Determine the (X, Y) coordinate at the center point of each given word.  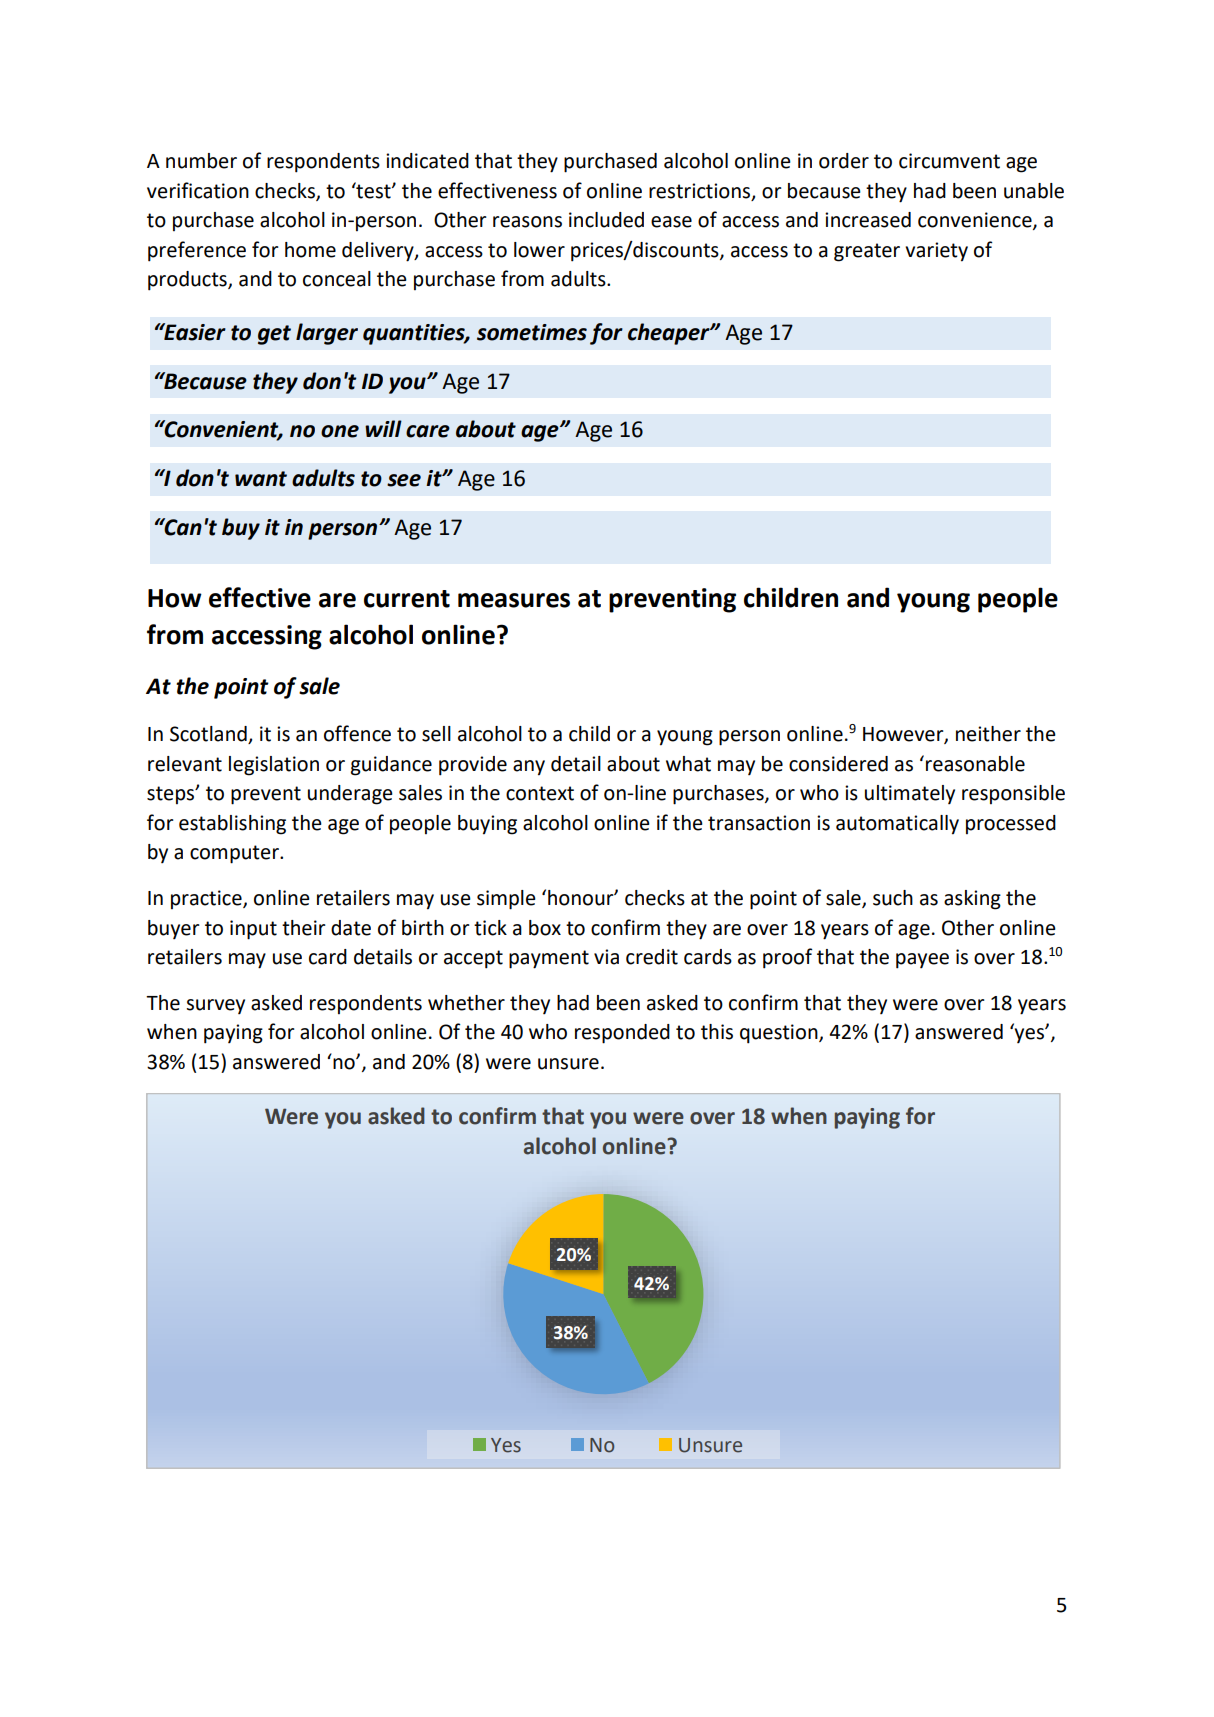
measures (514, 600)
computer (235, 854)
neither (988, 734)
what (688, 764)
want (261, 479)
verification (198, 190)
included (606, 220)
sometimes (532, 332)
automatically (897, 825)
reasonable (975, 764)
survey (215, 1006)
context (540, 793)
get (274, 335)
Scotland (209, 735)
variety (936, 252)
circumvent (949, 161)
